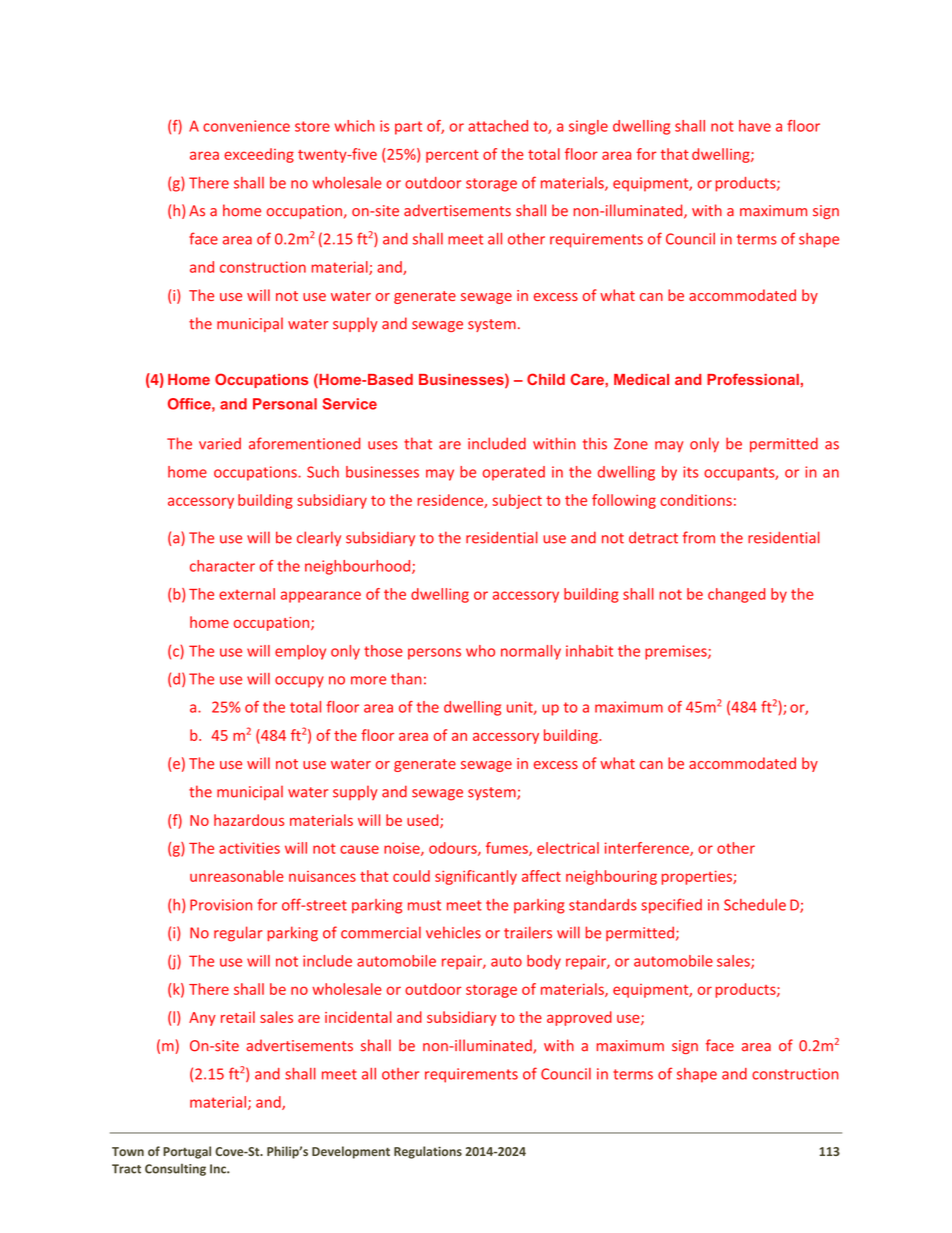  I want to click on have, so click(755, 126).
